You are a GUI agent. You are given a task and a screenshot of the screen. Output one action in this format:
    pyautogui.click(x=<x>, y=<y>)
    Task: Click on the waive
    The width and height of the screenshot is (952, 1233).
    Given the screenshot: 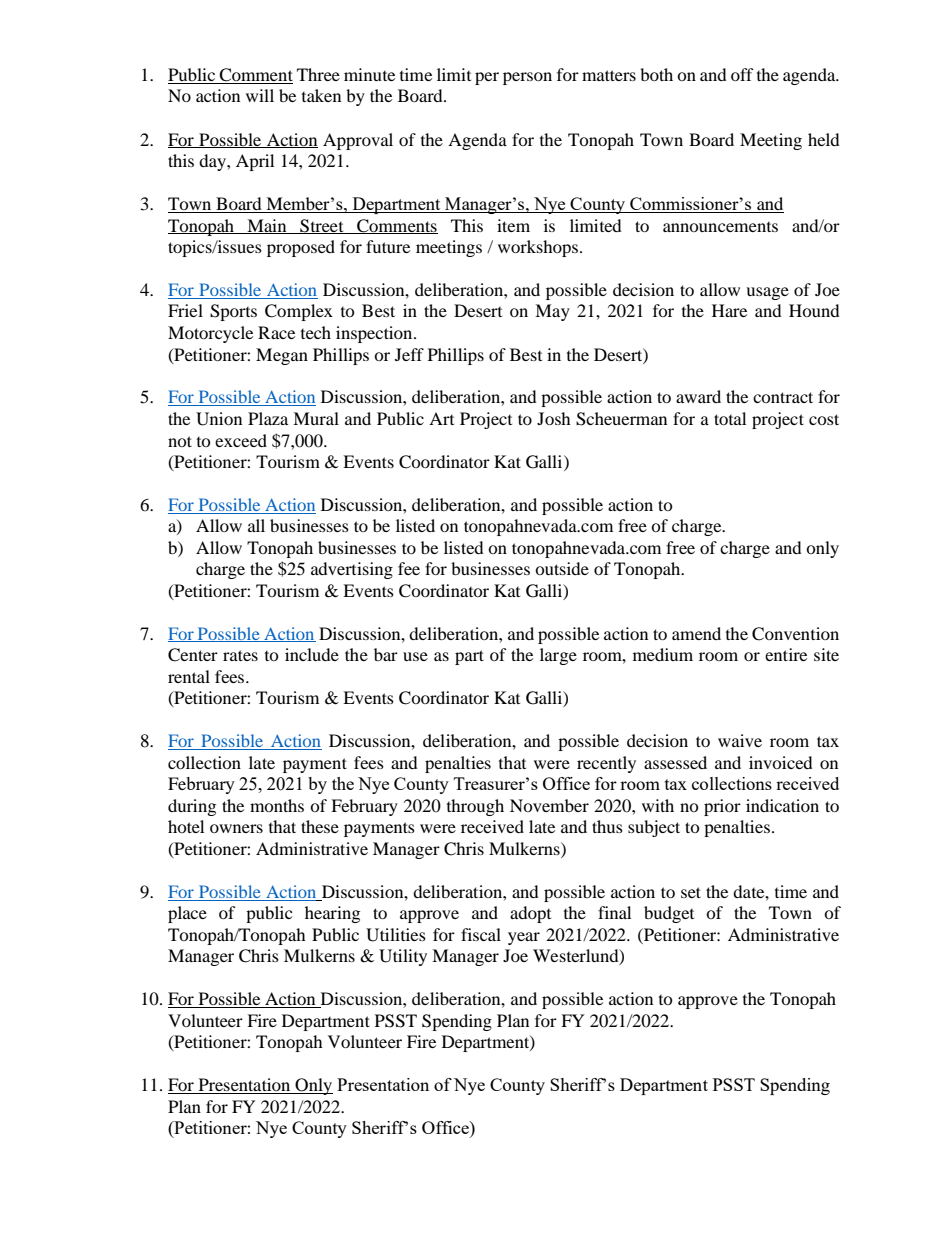 What is the action you would take?
    pyautogui.click(x=740, y=740)
